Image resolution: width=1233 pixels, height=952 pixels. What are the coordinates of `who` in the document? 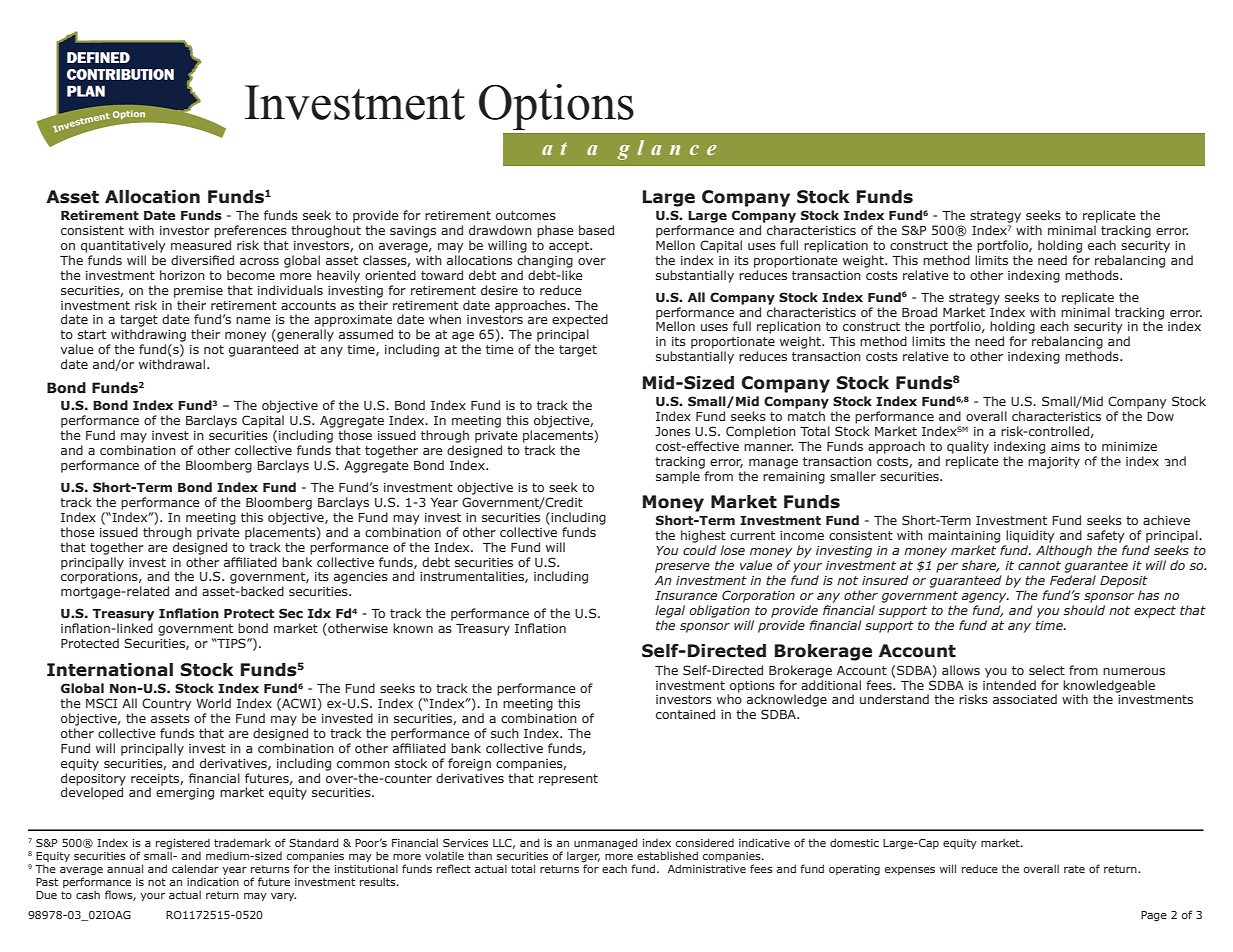 It's located at (729, 699).
